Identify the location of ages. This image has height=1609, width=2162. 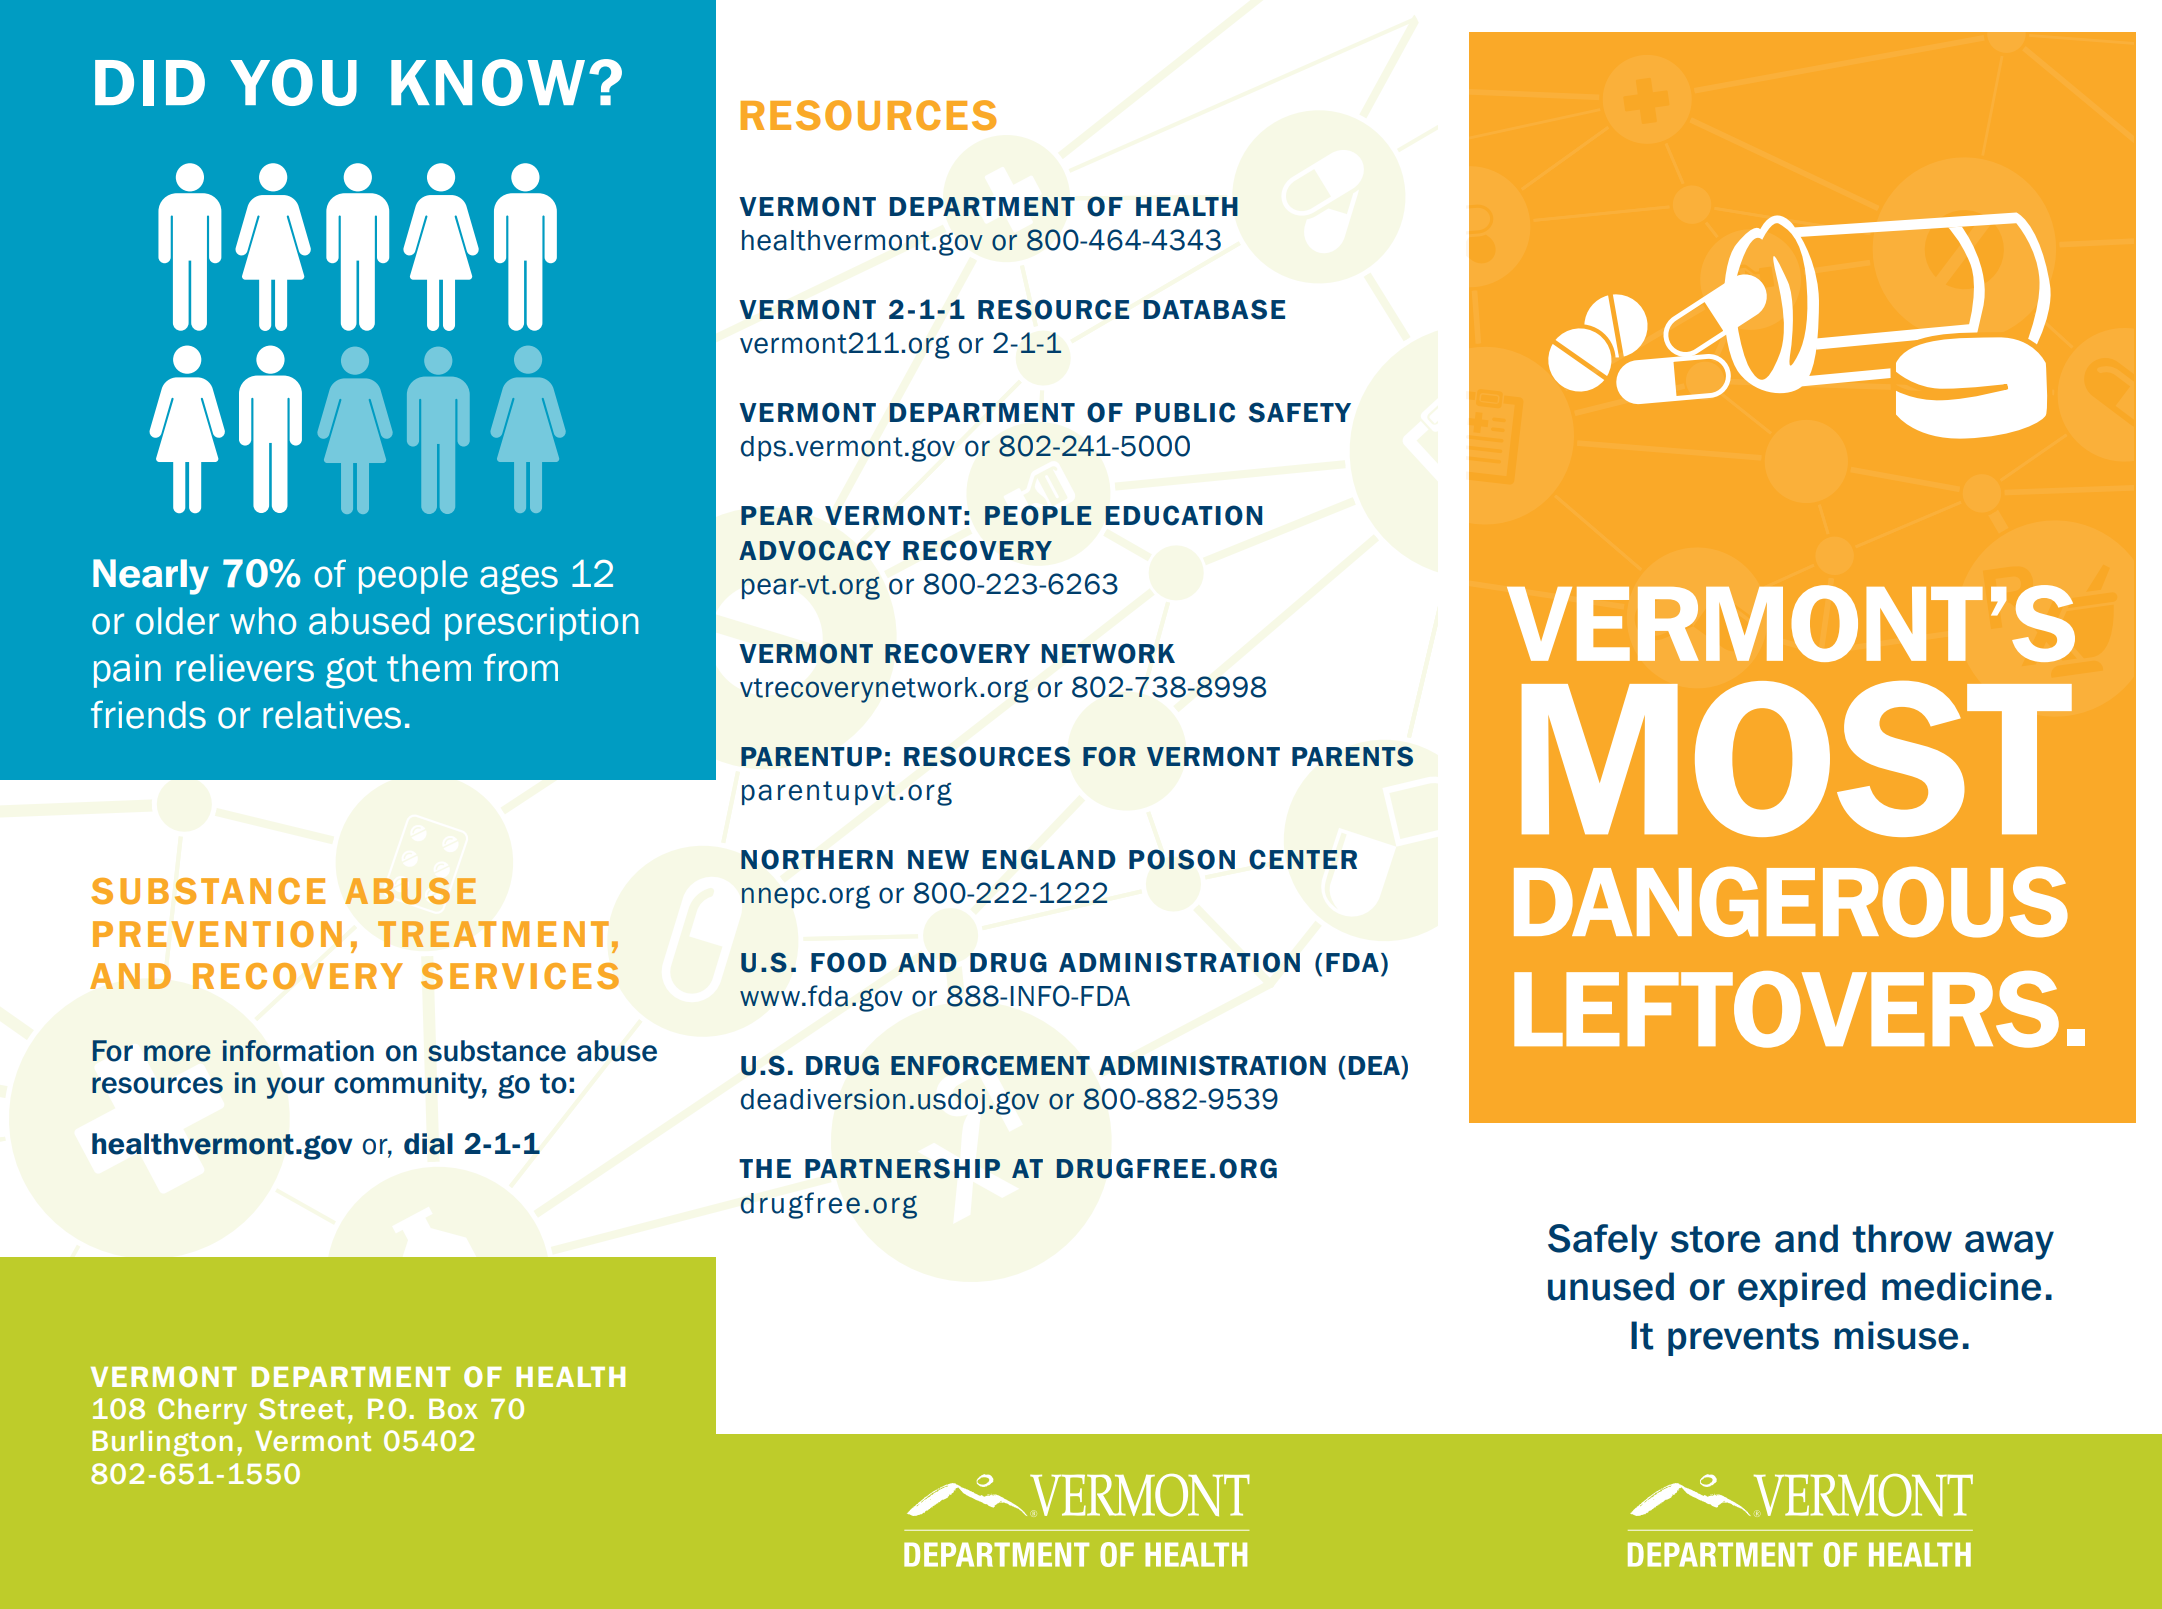
(519, 579).
